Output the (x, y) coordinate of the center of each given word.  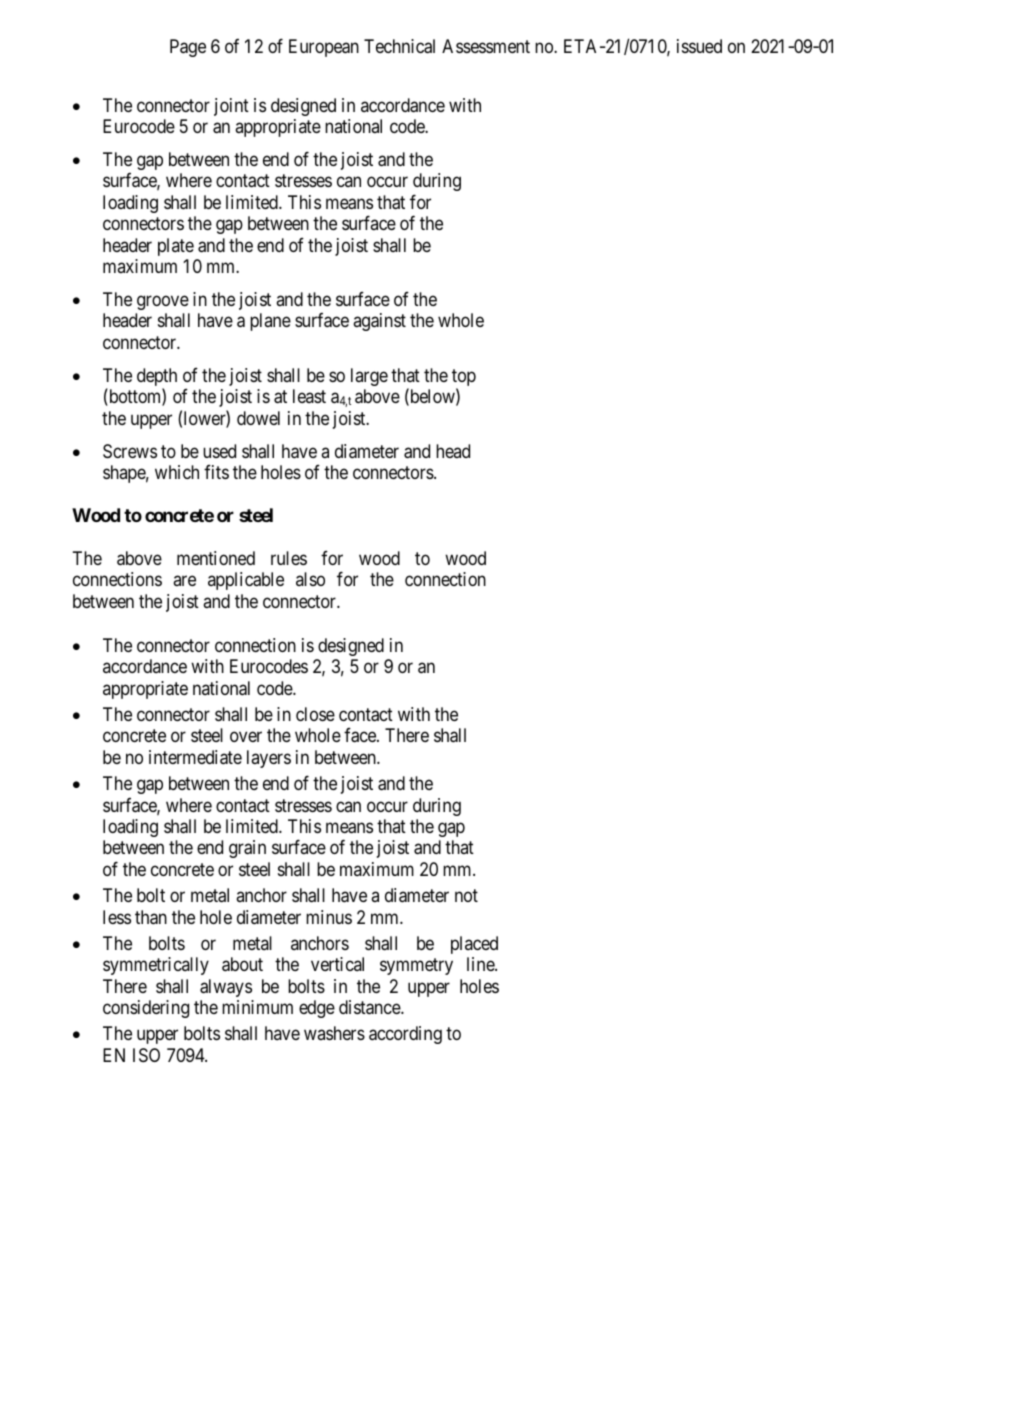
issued (699, 46)
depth (157, 378)
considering (146, 1009)
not (466, 895)
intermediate (195, 757)
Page (188, 48)
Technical (399, 46)
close (315, 714)
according (405, 1035)
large (369, 377)
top (464, 379)
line (481, 964)
